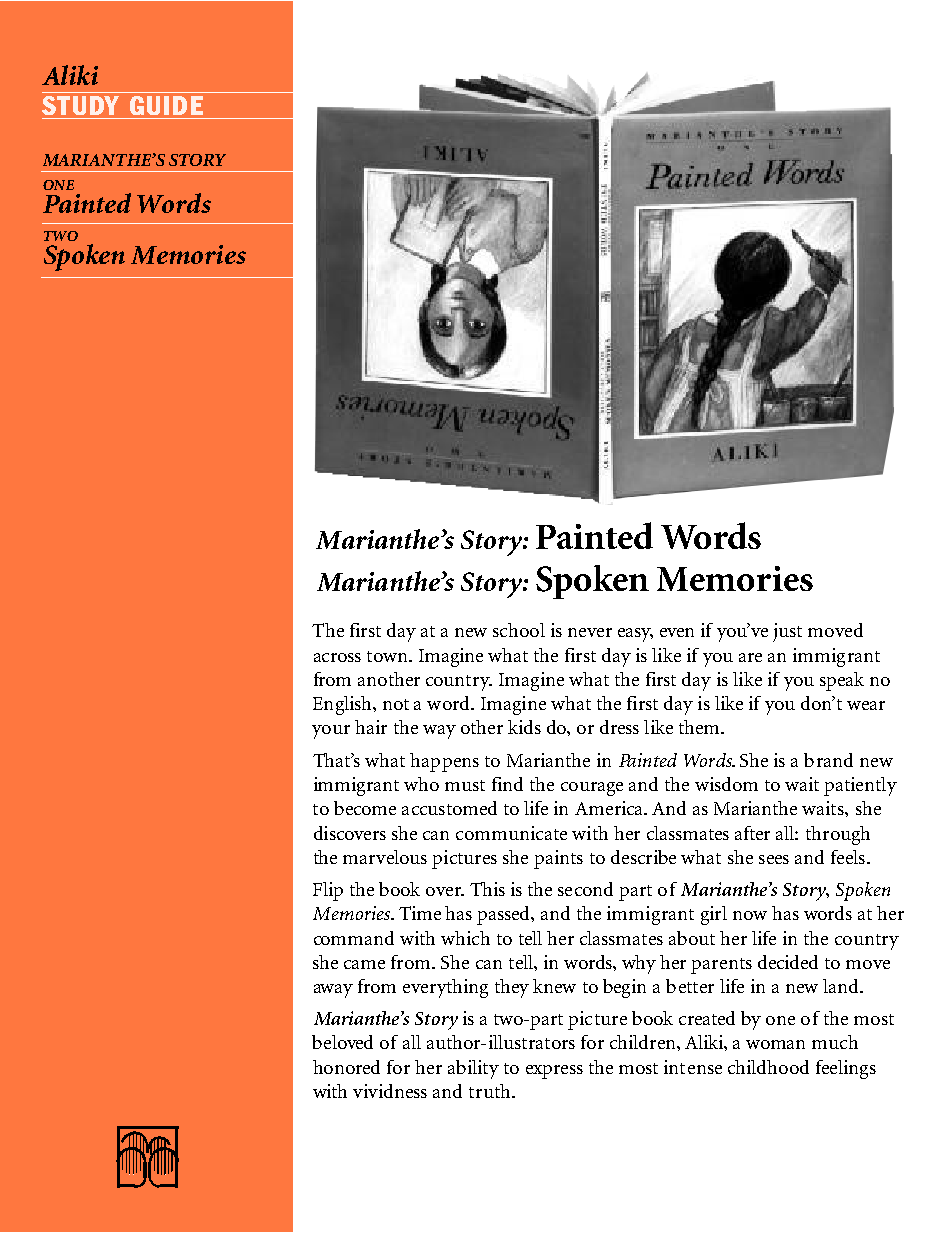  What do you see at coordinates (390, 1091) in the document?
I see `vividness` at bounding box center [390, 1091].
